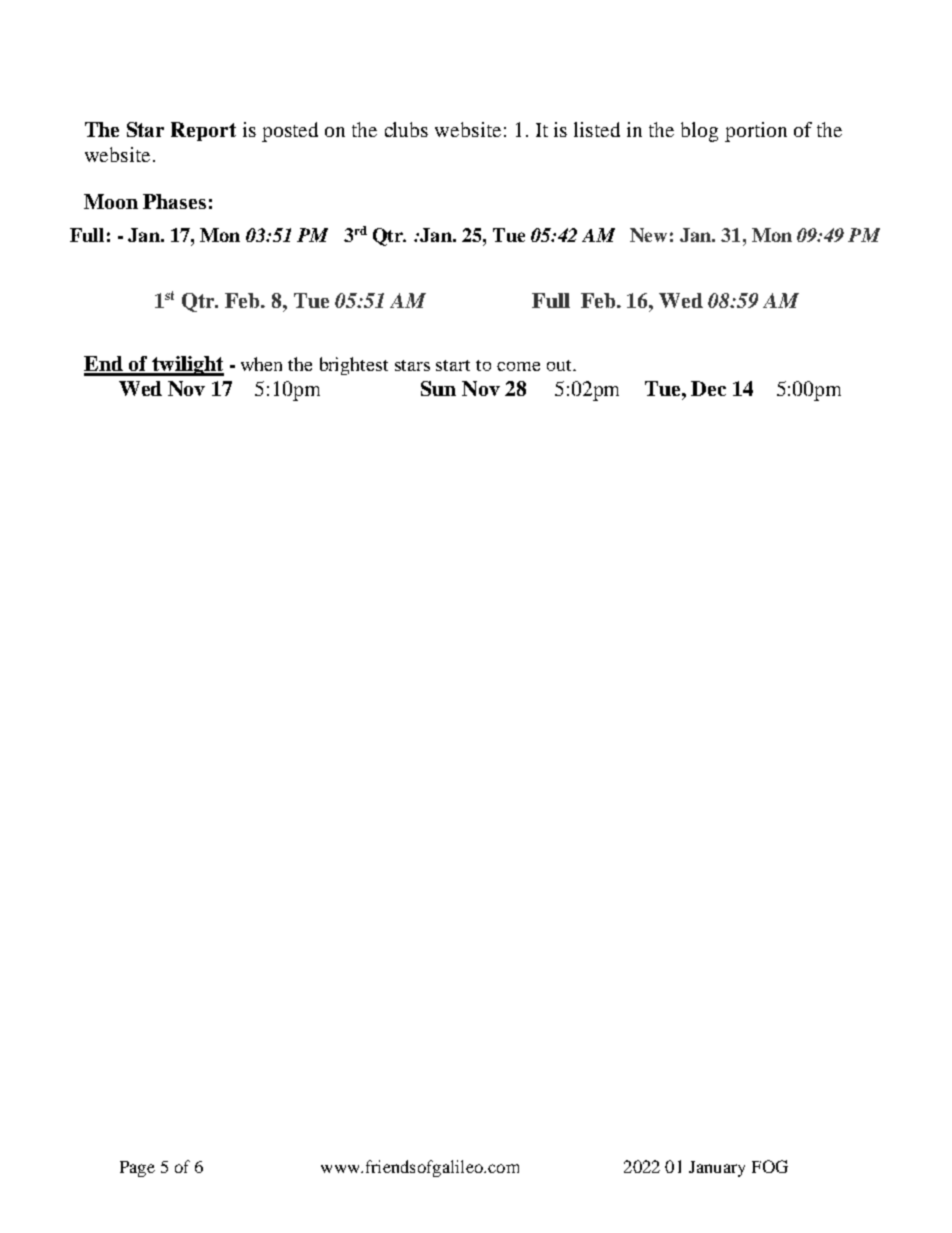  I want to click on FOG, so click(770, 1166).
